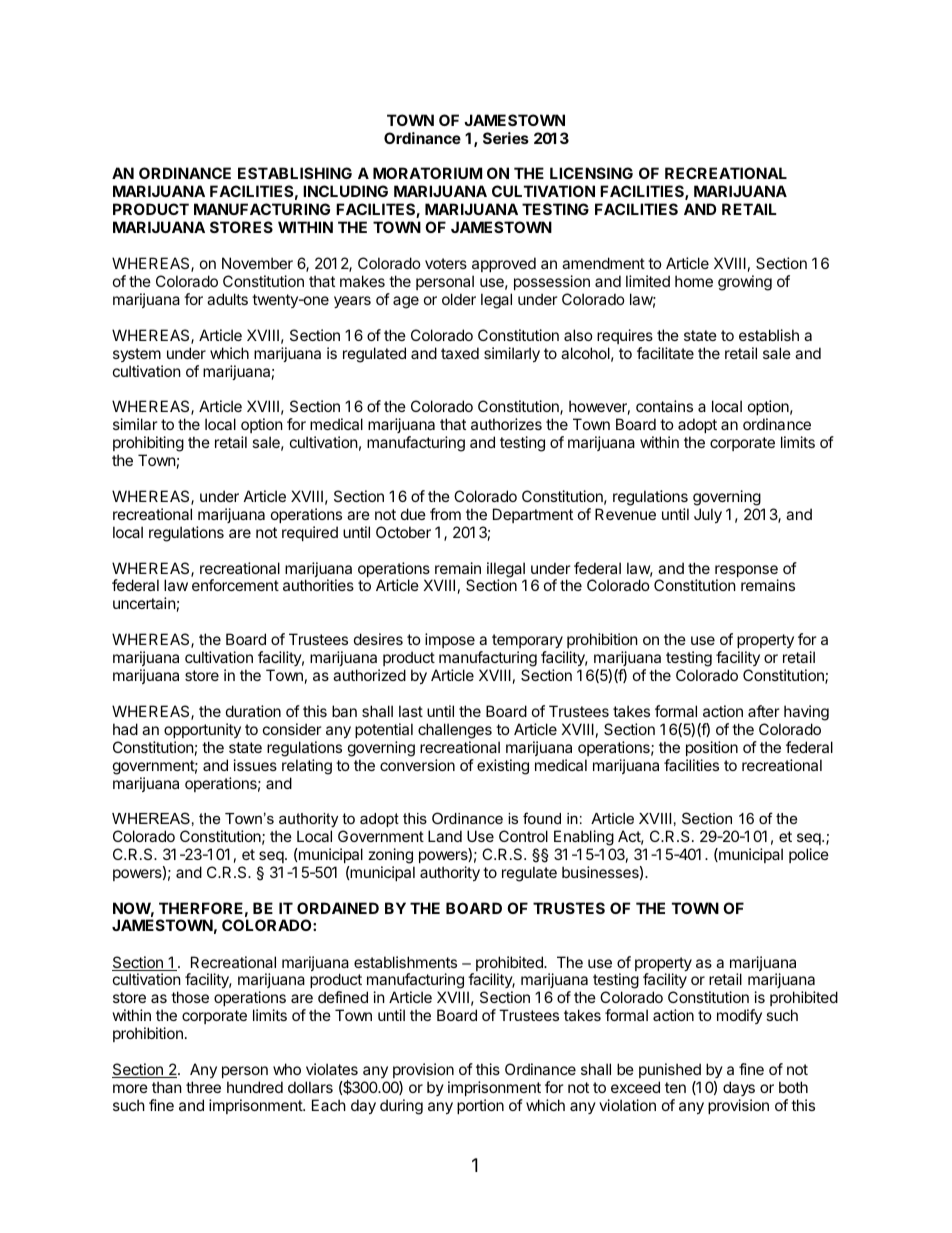  What do you see at coordinates (712, 748) in the image?
I see `position` at bounding box center [712, 748].
